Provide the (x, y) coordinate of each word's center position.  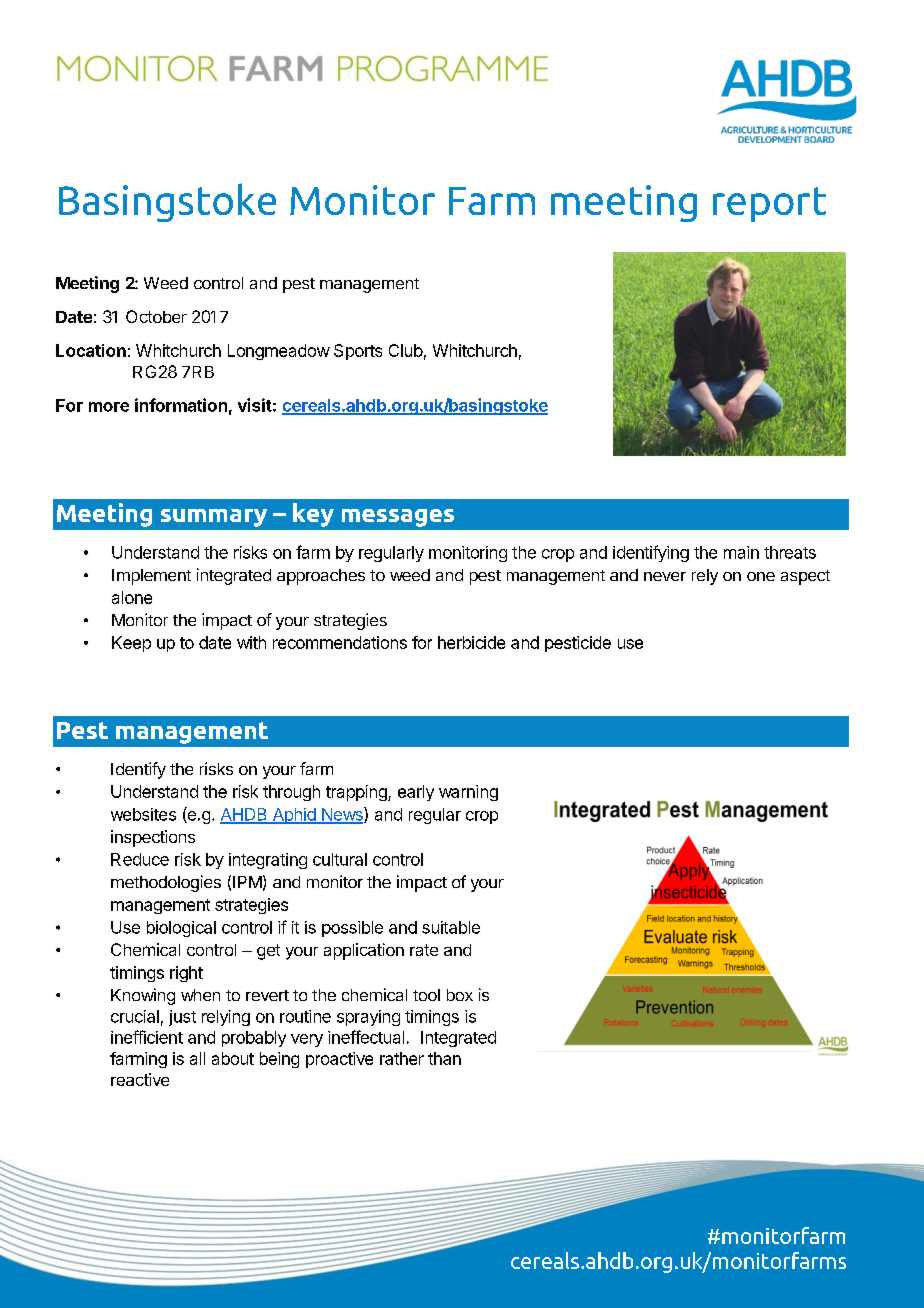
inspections (153, 838)
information (181, 405)
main (741, 552)
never (665, 576)
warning (468, 793)
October (156, 316)
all (197, 1058)
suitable (451, 927)
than (444, 1058)
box (460, 995)
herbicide (471, 642)
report (769, 204)
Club (406, 350)
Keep (131, 644)
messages (398, 518)
